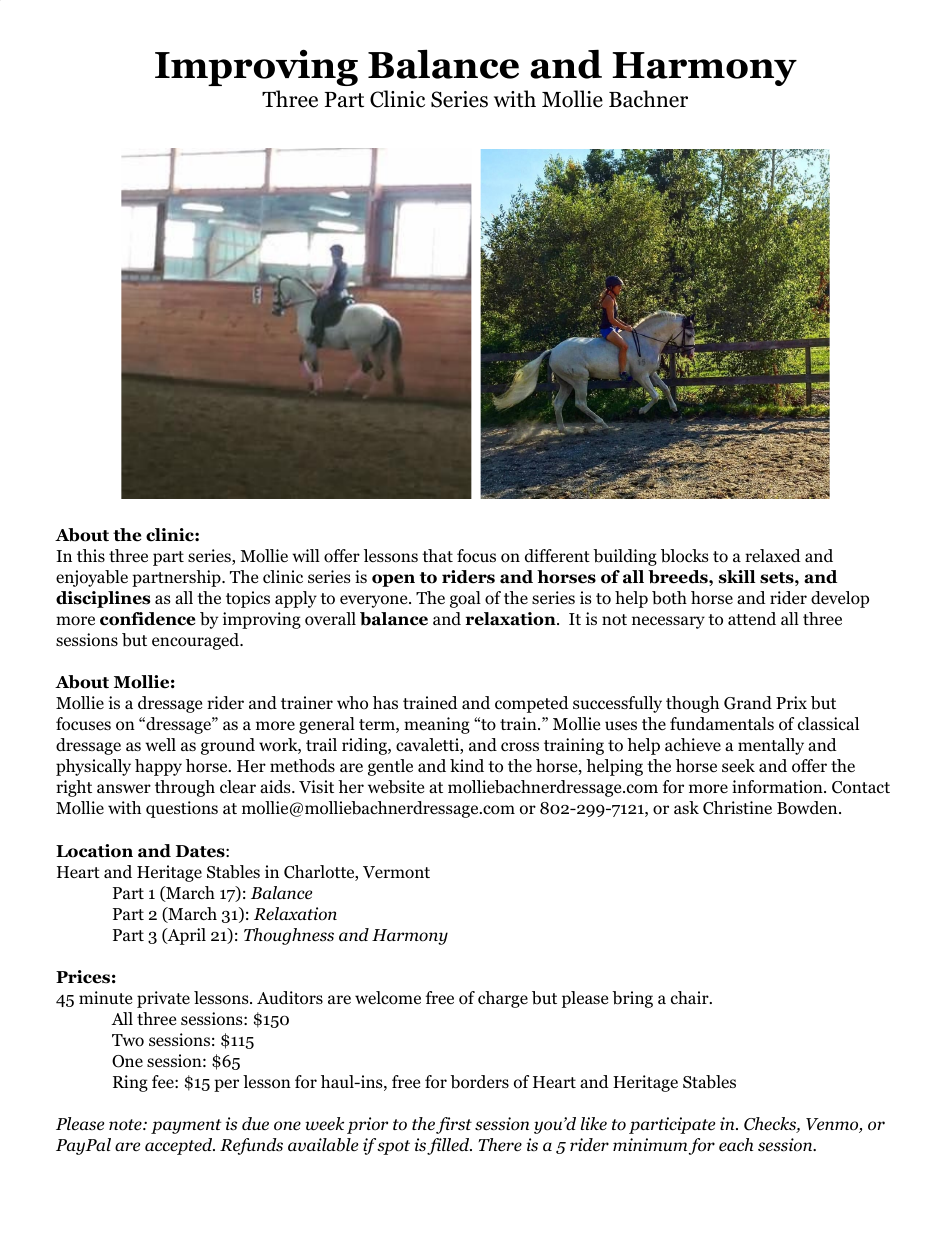  What do you see at coordinates (186, 1126) in the screenshot?
I see `payment` at bounding box center [186, 1126].
